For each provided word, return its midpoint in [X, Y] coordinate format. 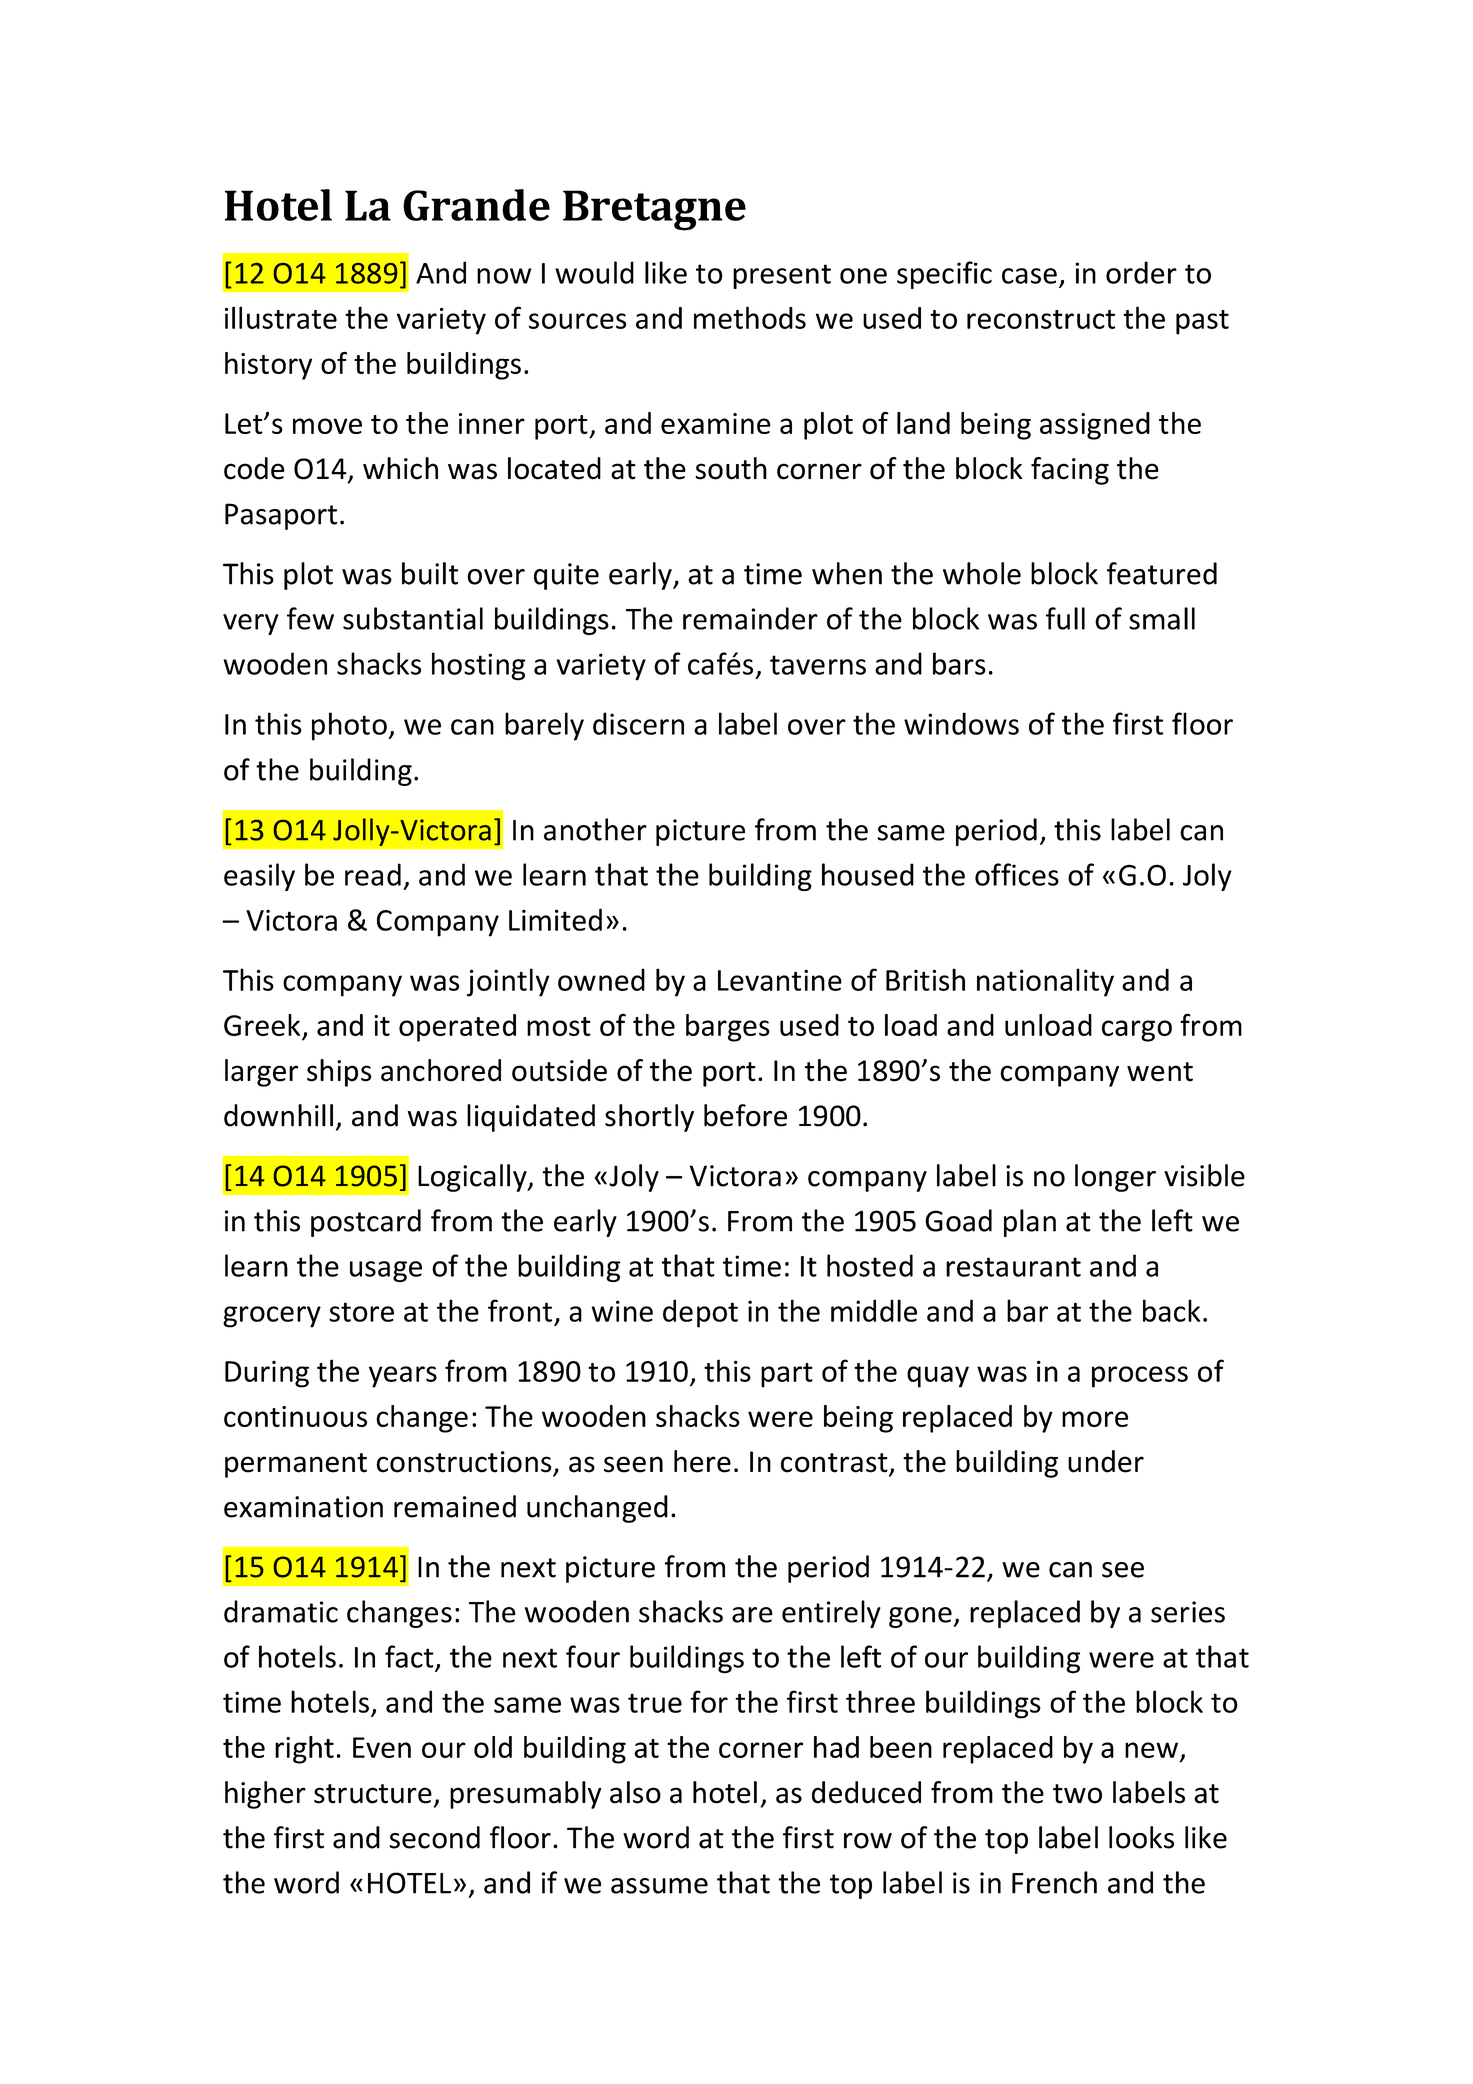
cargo [1137, 1031]
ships [339, 1073]
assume [659, 1886]
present [782, 276]
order [1141, 272]
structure [373, 1794]
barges [728, 1028]
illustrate [281, 317]
